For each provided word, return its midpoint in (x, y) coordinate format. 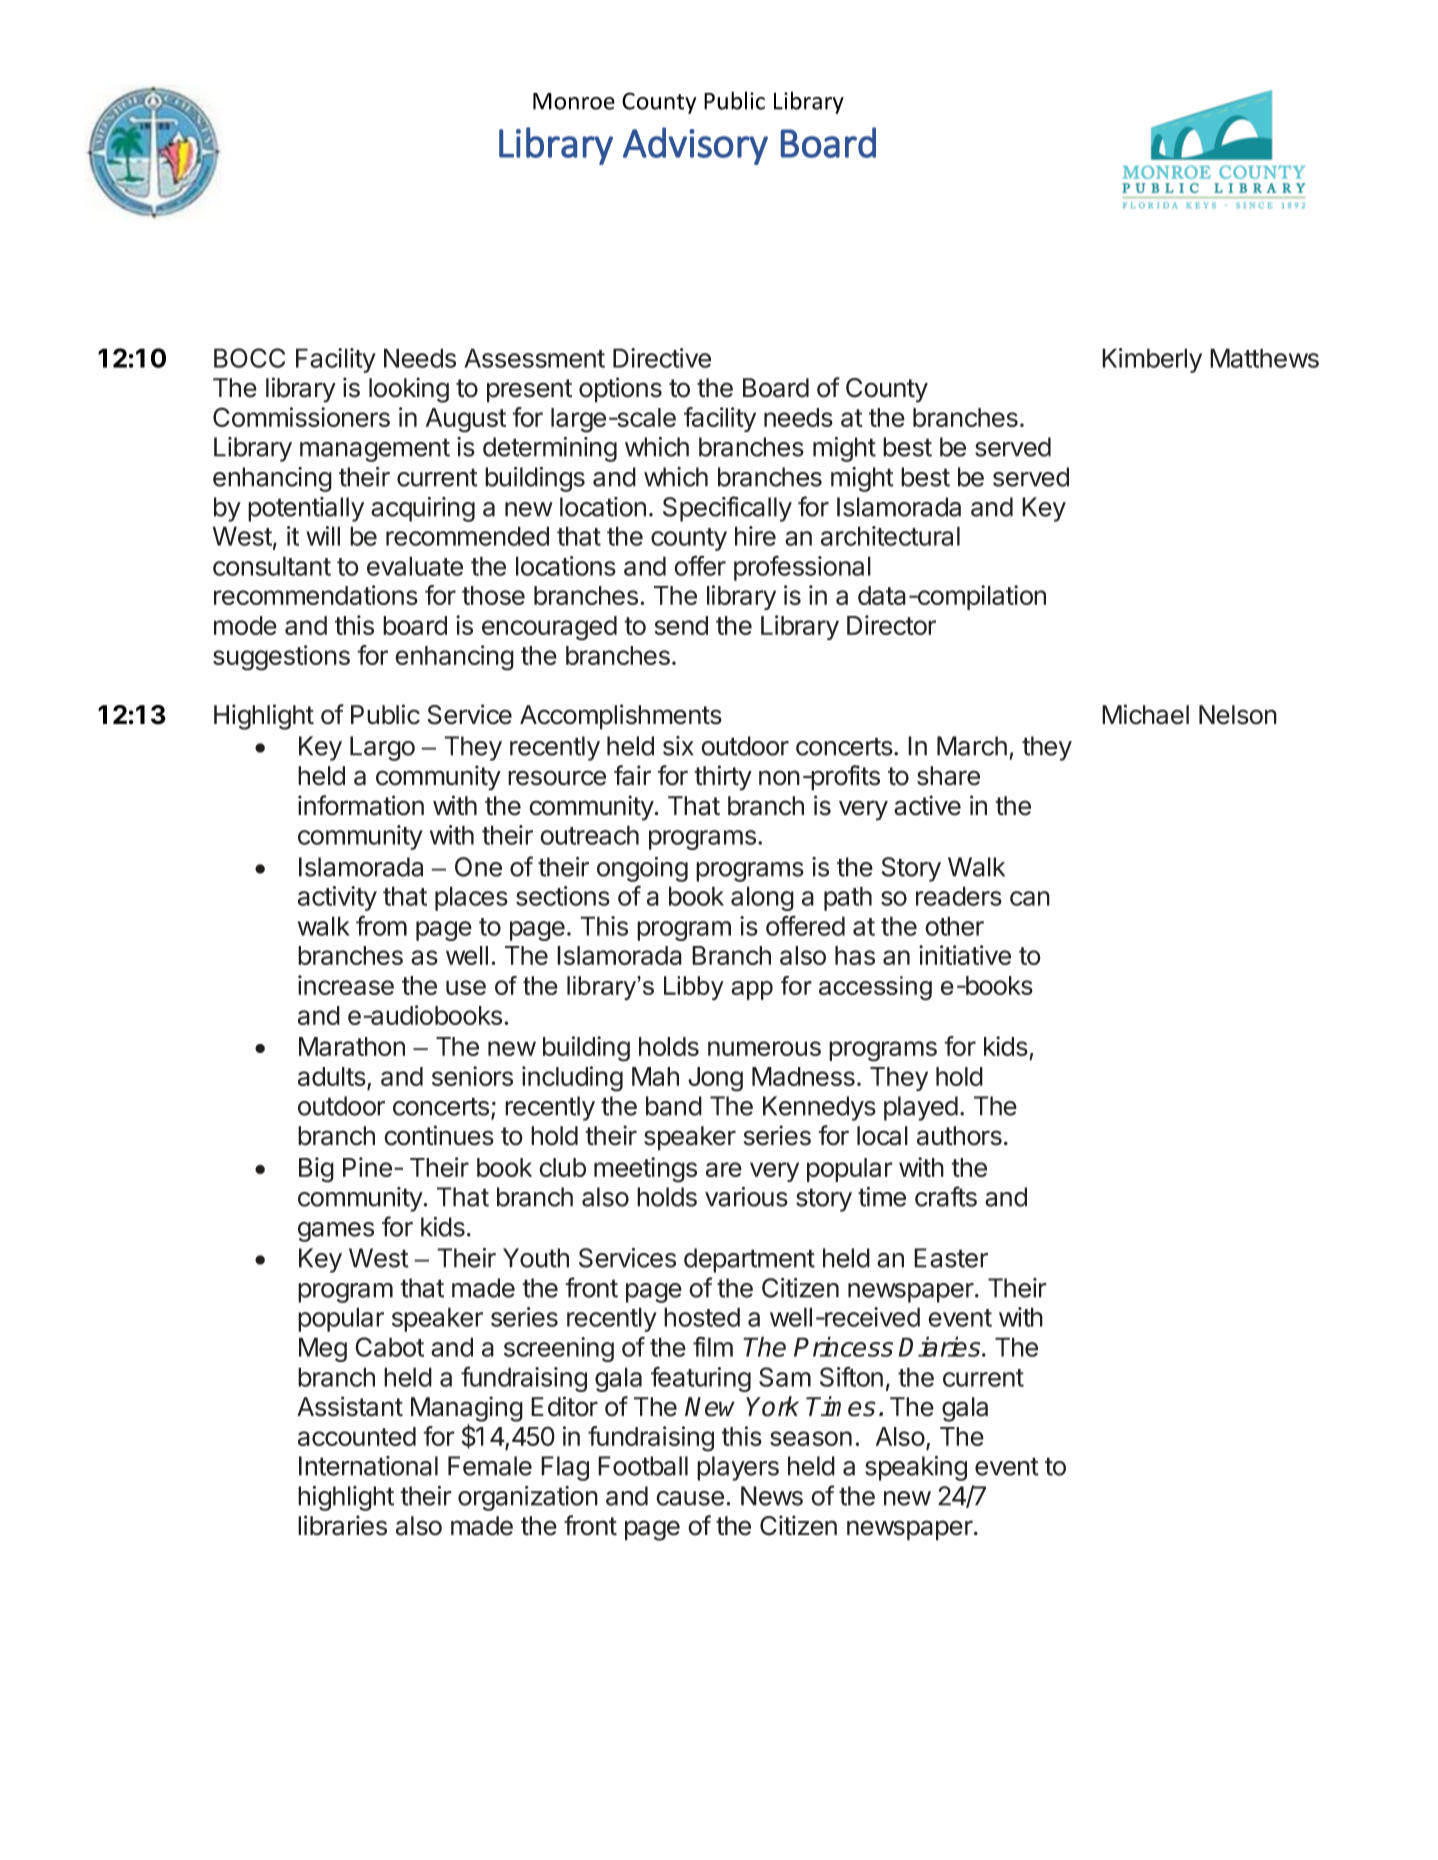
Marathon (352, 1046)
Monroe (574, 101)
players (738, 1468)
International (368, 1466)
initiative (965, 955)
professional (802, 568)
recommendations (316, 595)
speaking (916, 1468)
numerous (764, 1048)
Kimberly (1152, 360)
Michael (1145, 714)
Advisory (695, 146)
